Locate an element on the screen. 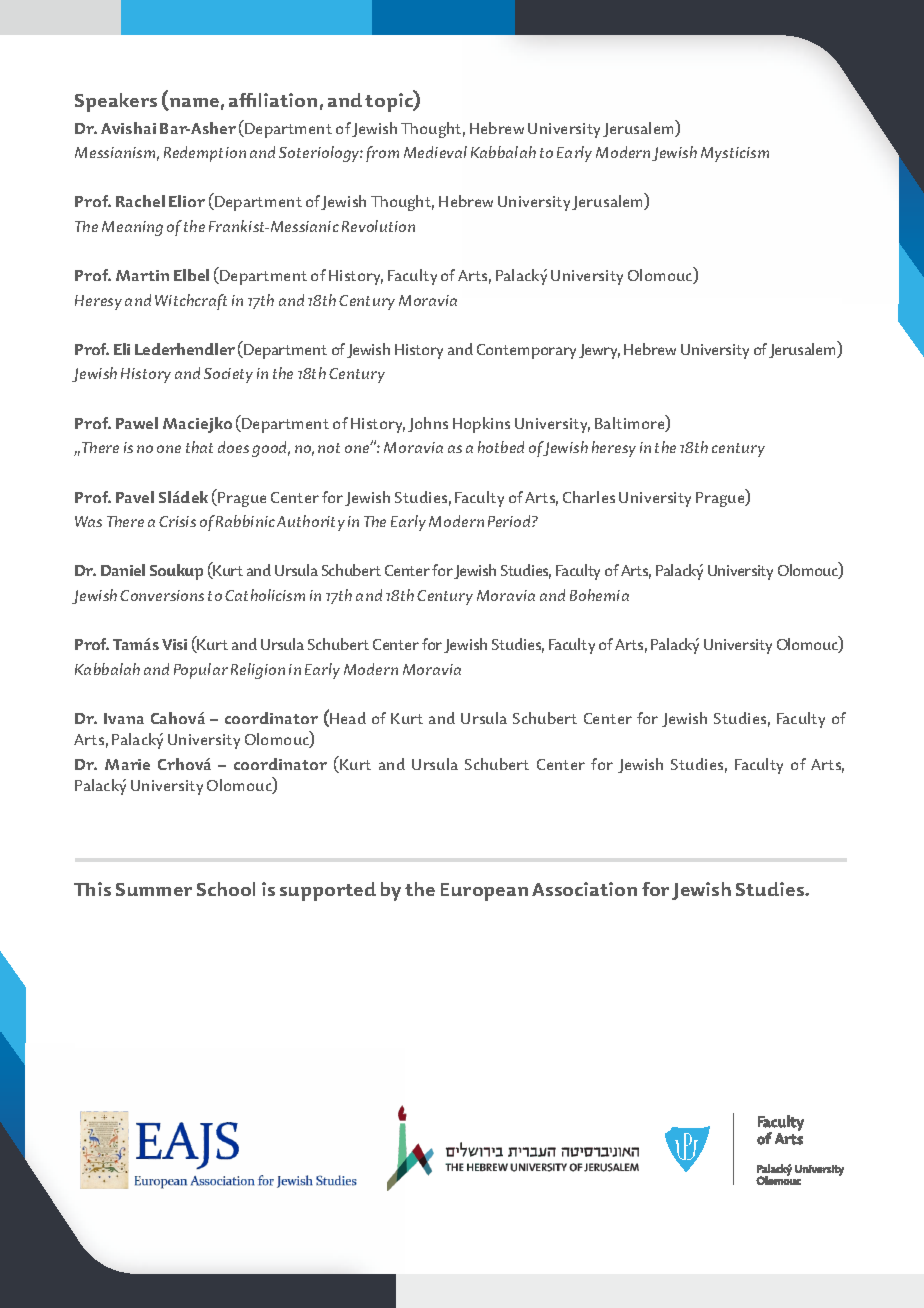 The width and height of the screenshot is (924, 1308). Pavel is located at coordinates (135, 497).
